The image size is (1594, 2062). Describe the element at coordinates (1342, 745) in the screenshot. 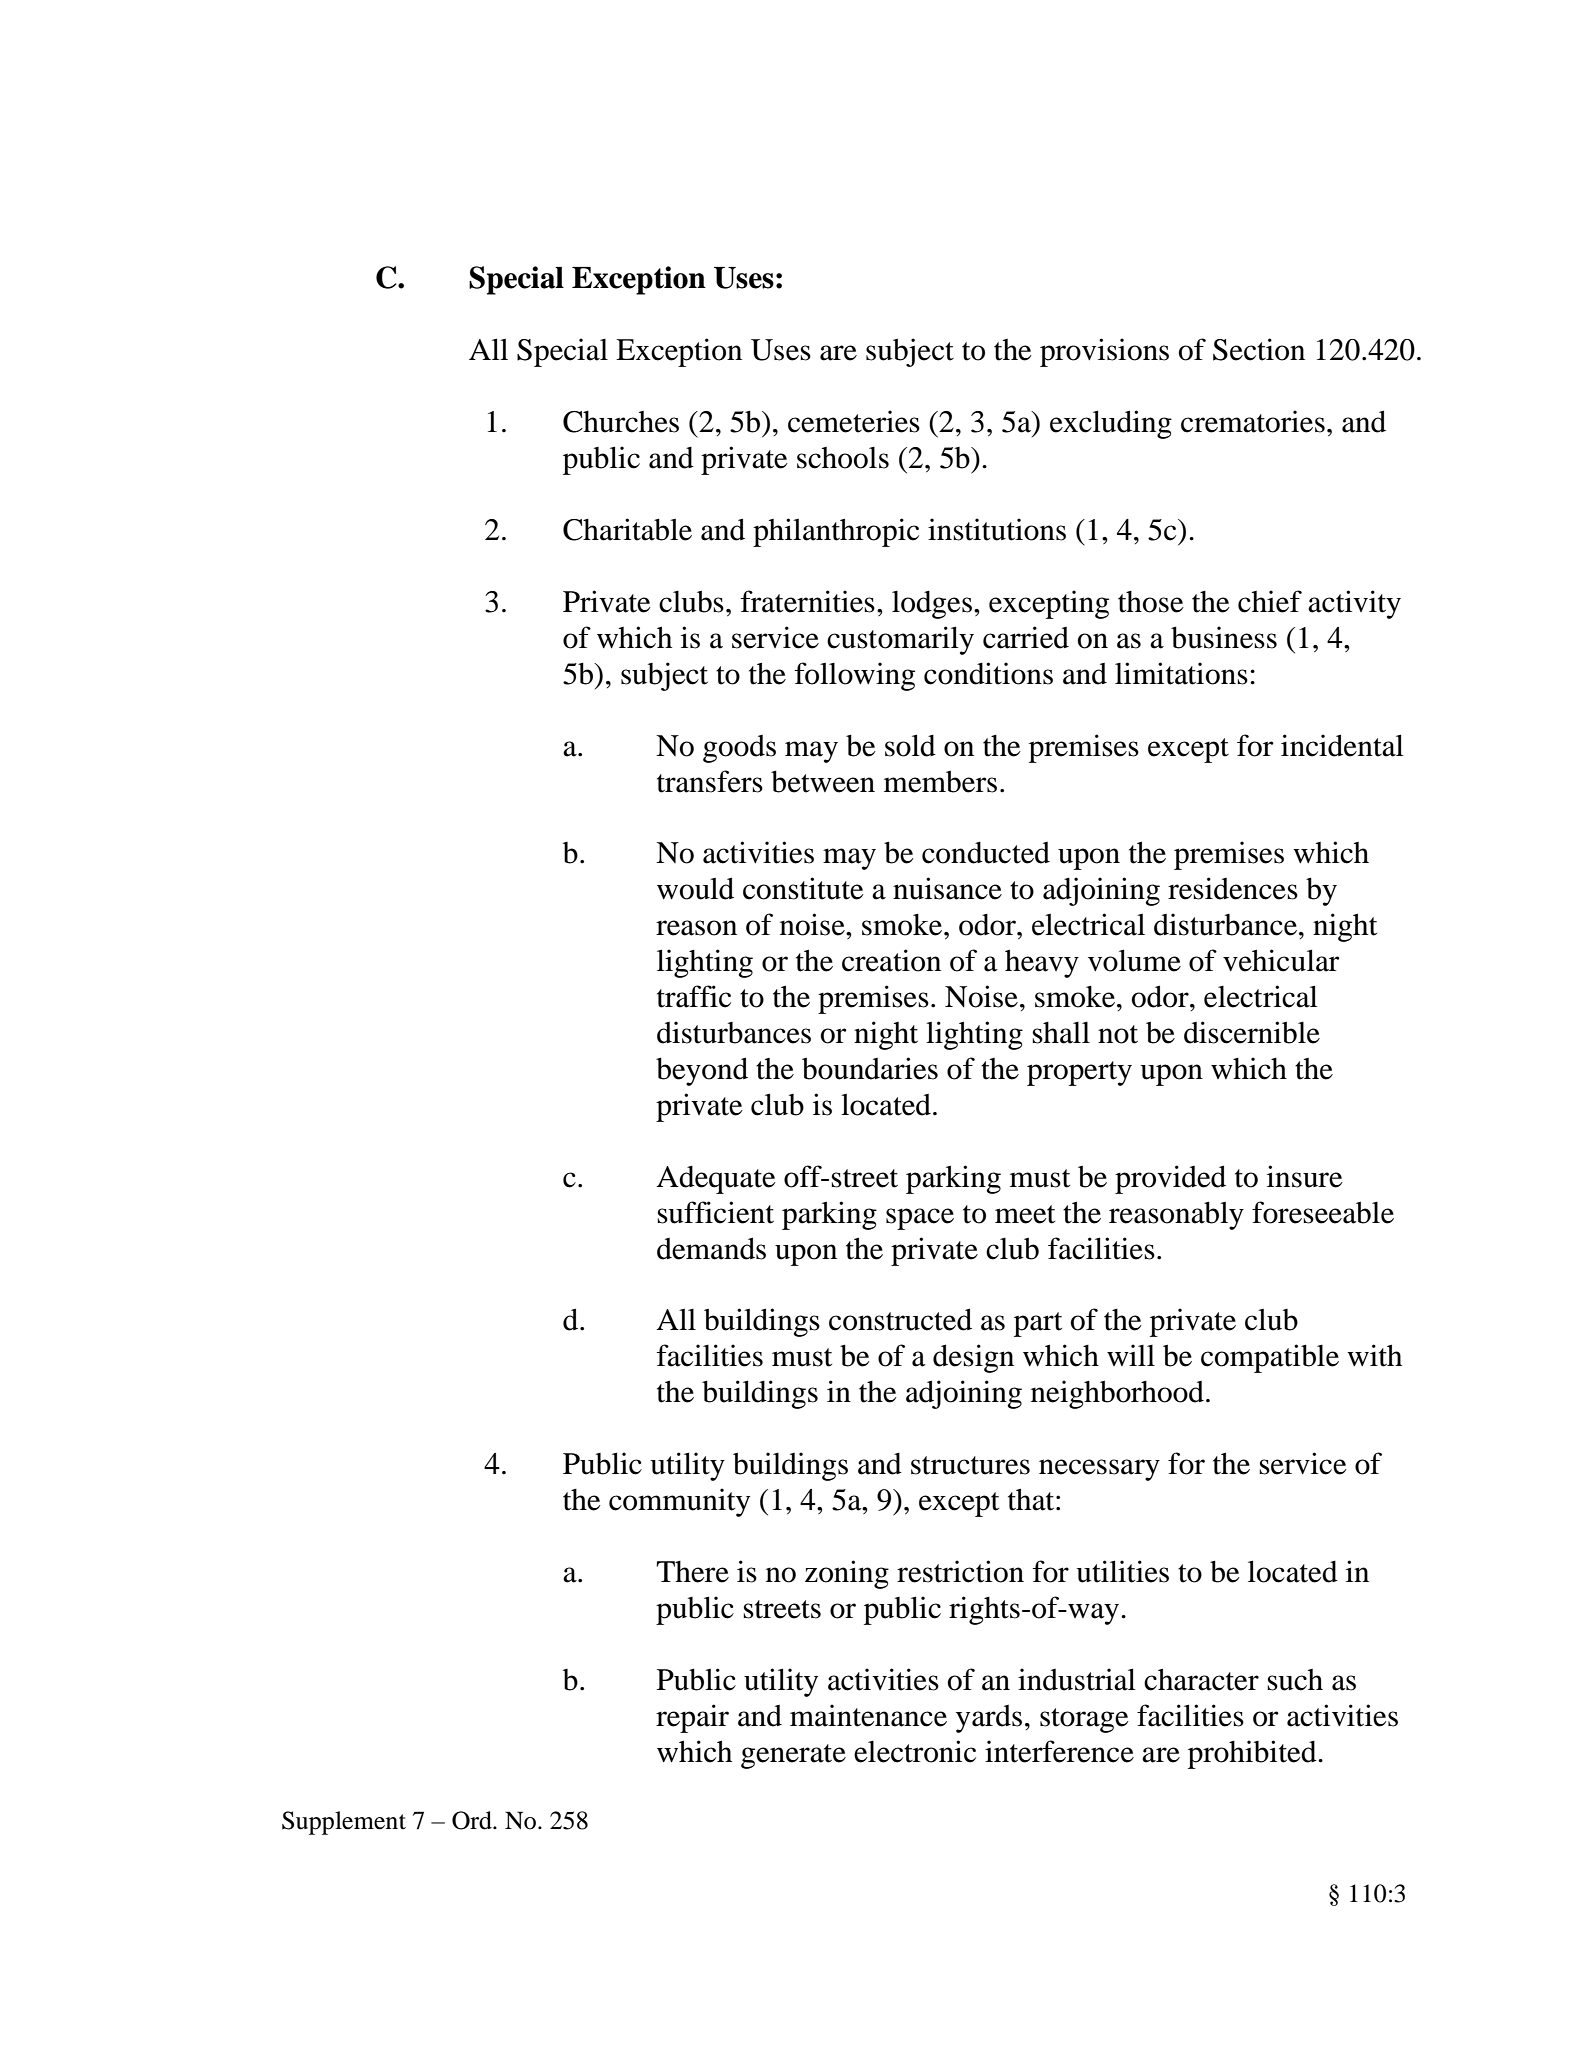

I see `incidental` at that location.
